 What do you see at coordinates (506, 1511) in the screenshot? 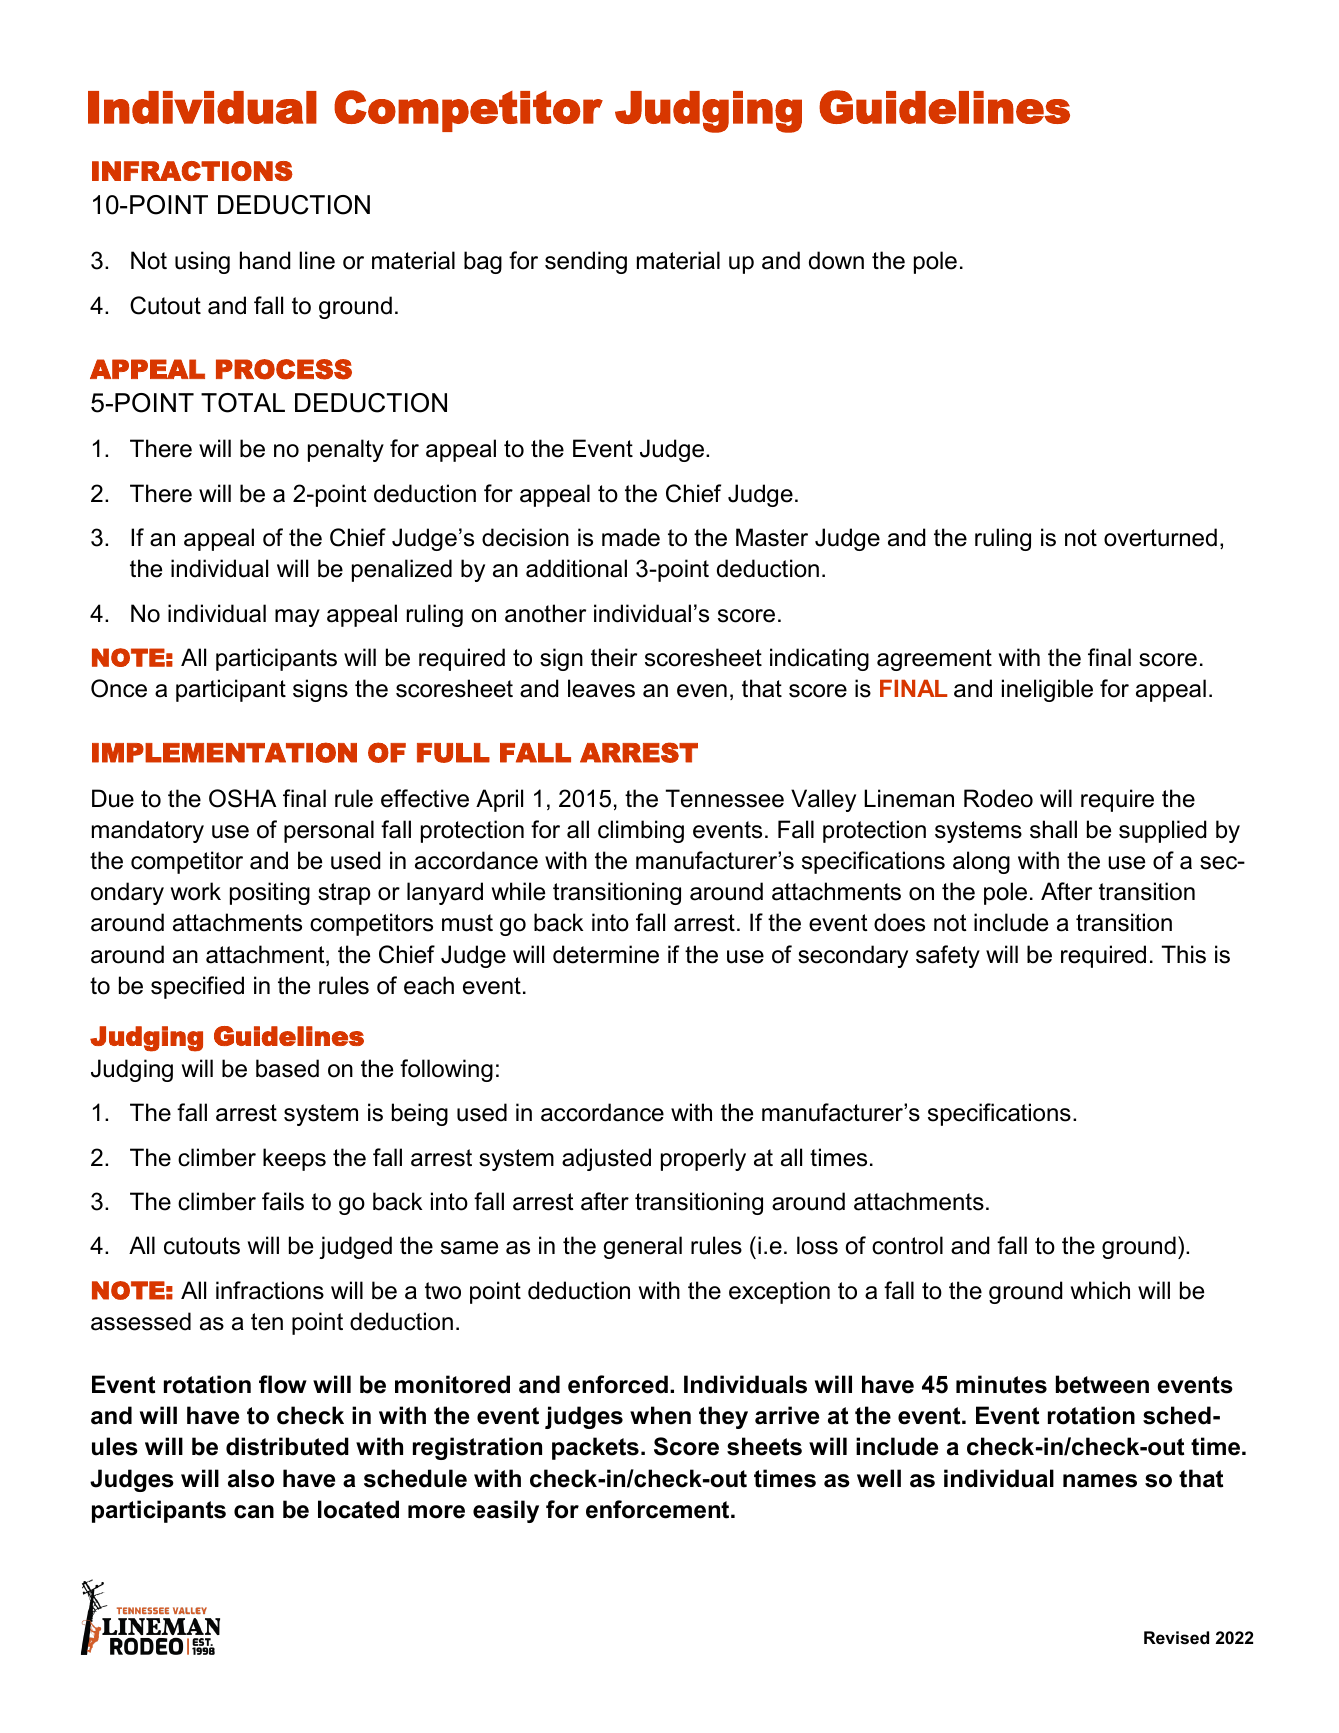
I see `easily` at bounding box center [506, 1511].
